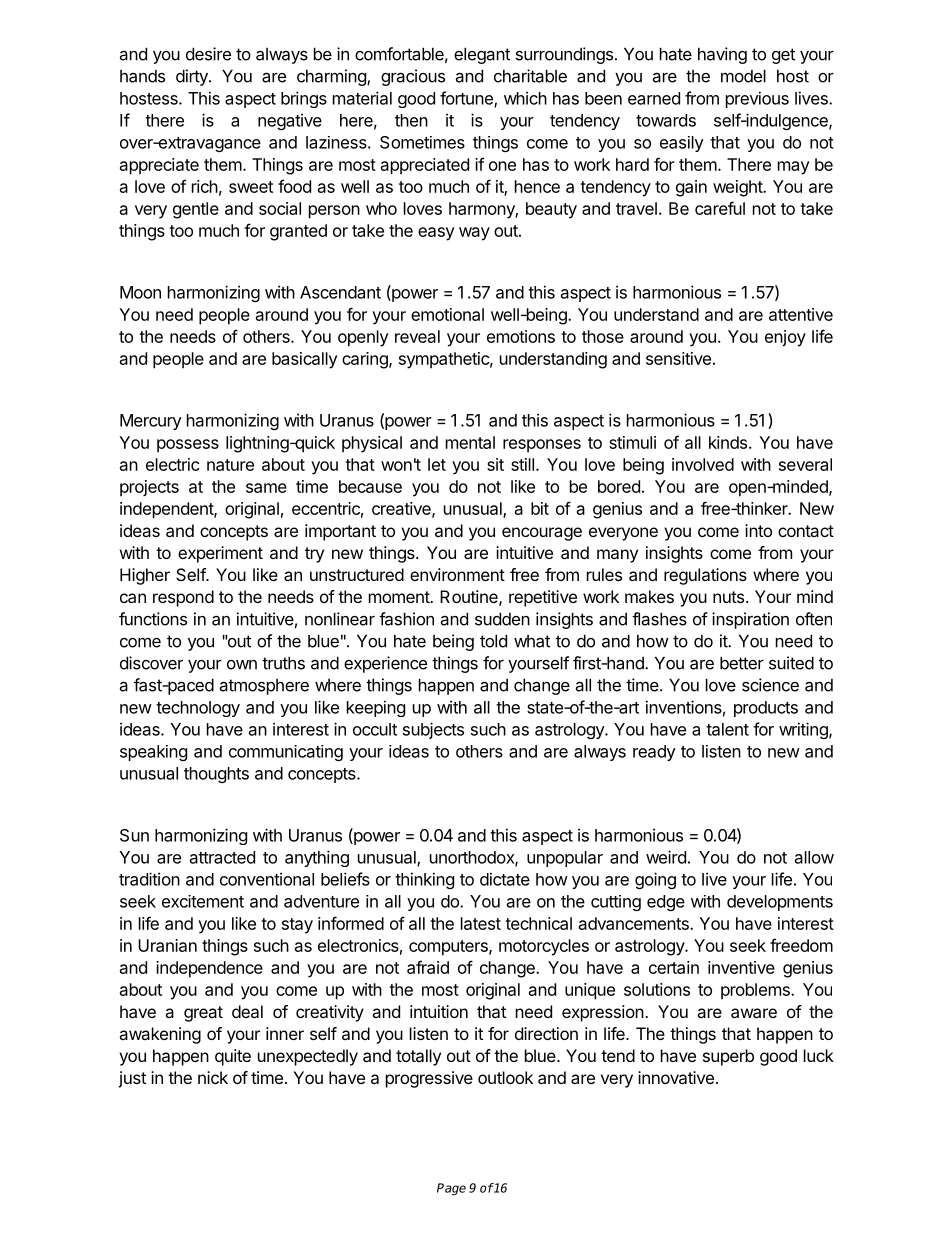 Image resolution: width=952 pixels, height=1233 pixels. I want to click on nick, so click(213, 1077).
